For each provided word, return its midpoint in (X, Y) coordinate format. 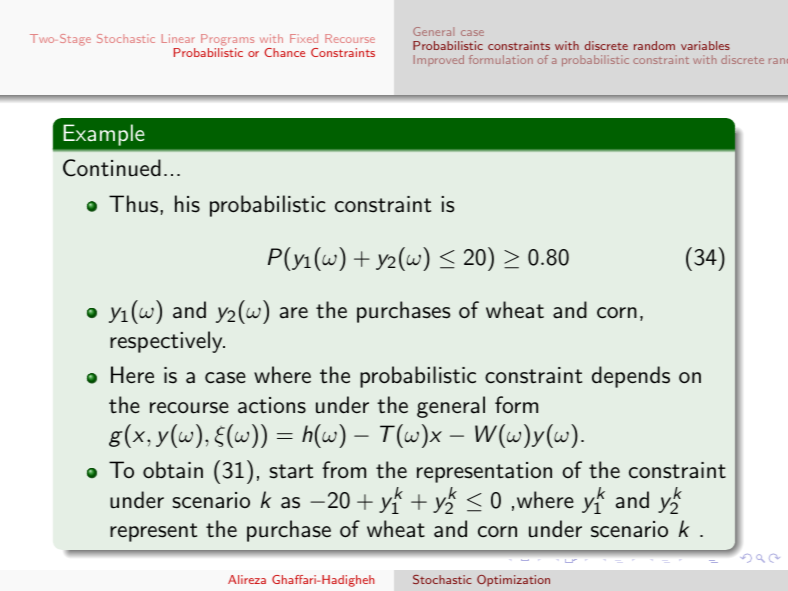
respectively (167, 342)
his (187, 204)
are (294, 313)
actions (272, 405)
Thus (133, 204)
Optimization (513, 581)
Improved (439, 60)
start (291, 471)
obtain (173, 470)
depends (631, 377)
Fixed (304, 38)
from (344, 469)
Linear (178, 38)
